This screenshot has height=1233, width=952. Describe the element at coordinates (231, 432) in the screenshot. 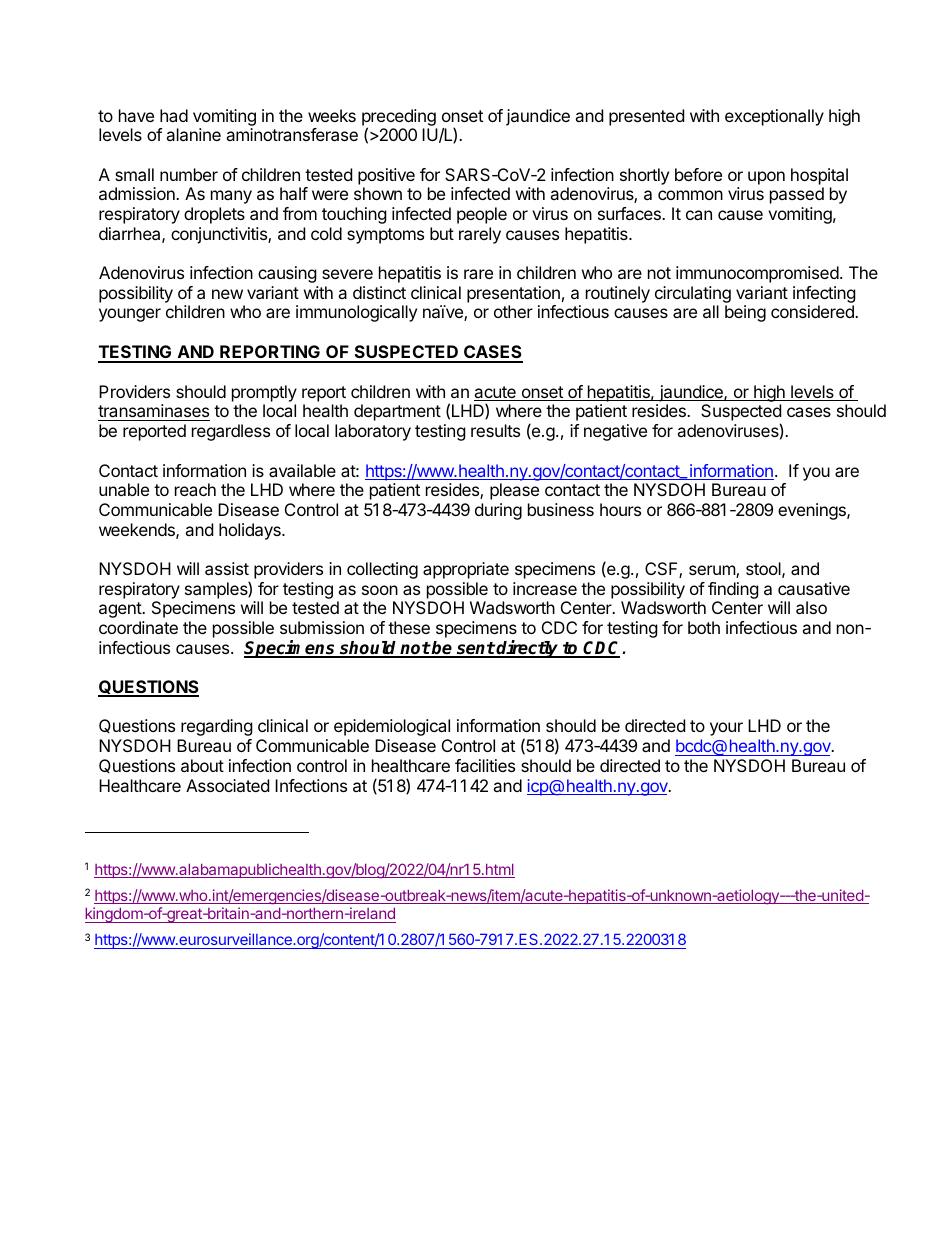

I see `regardless` at that location.
